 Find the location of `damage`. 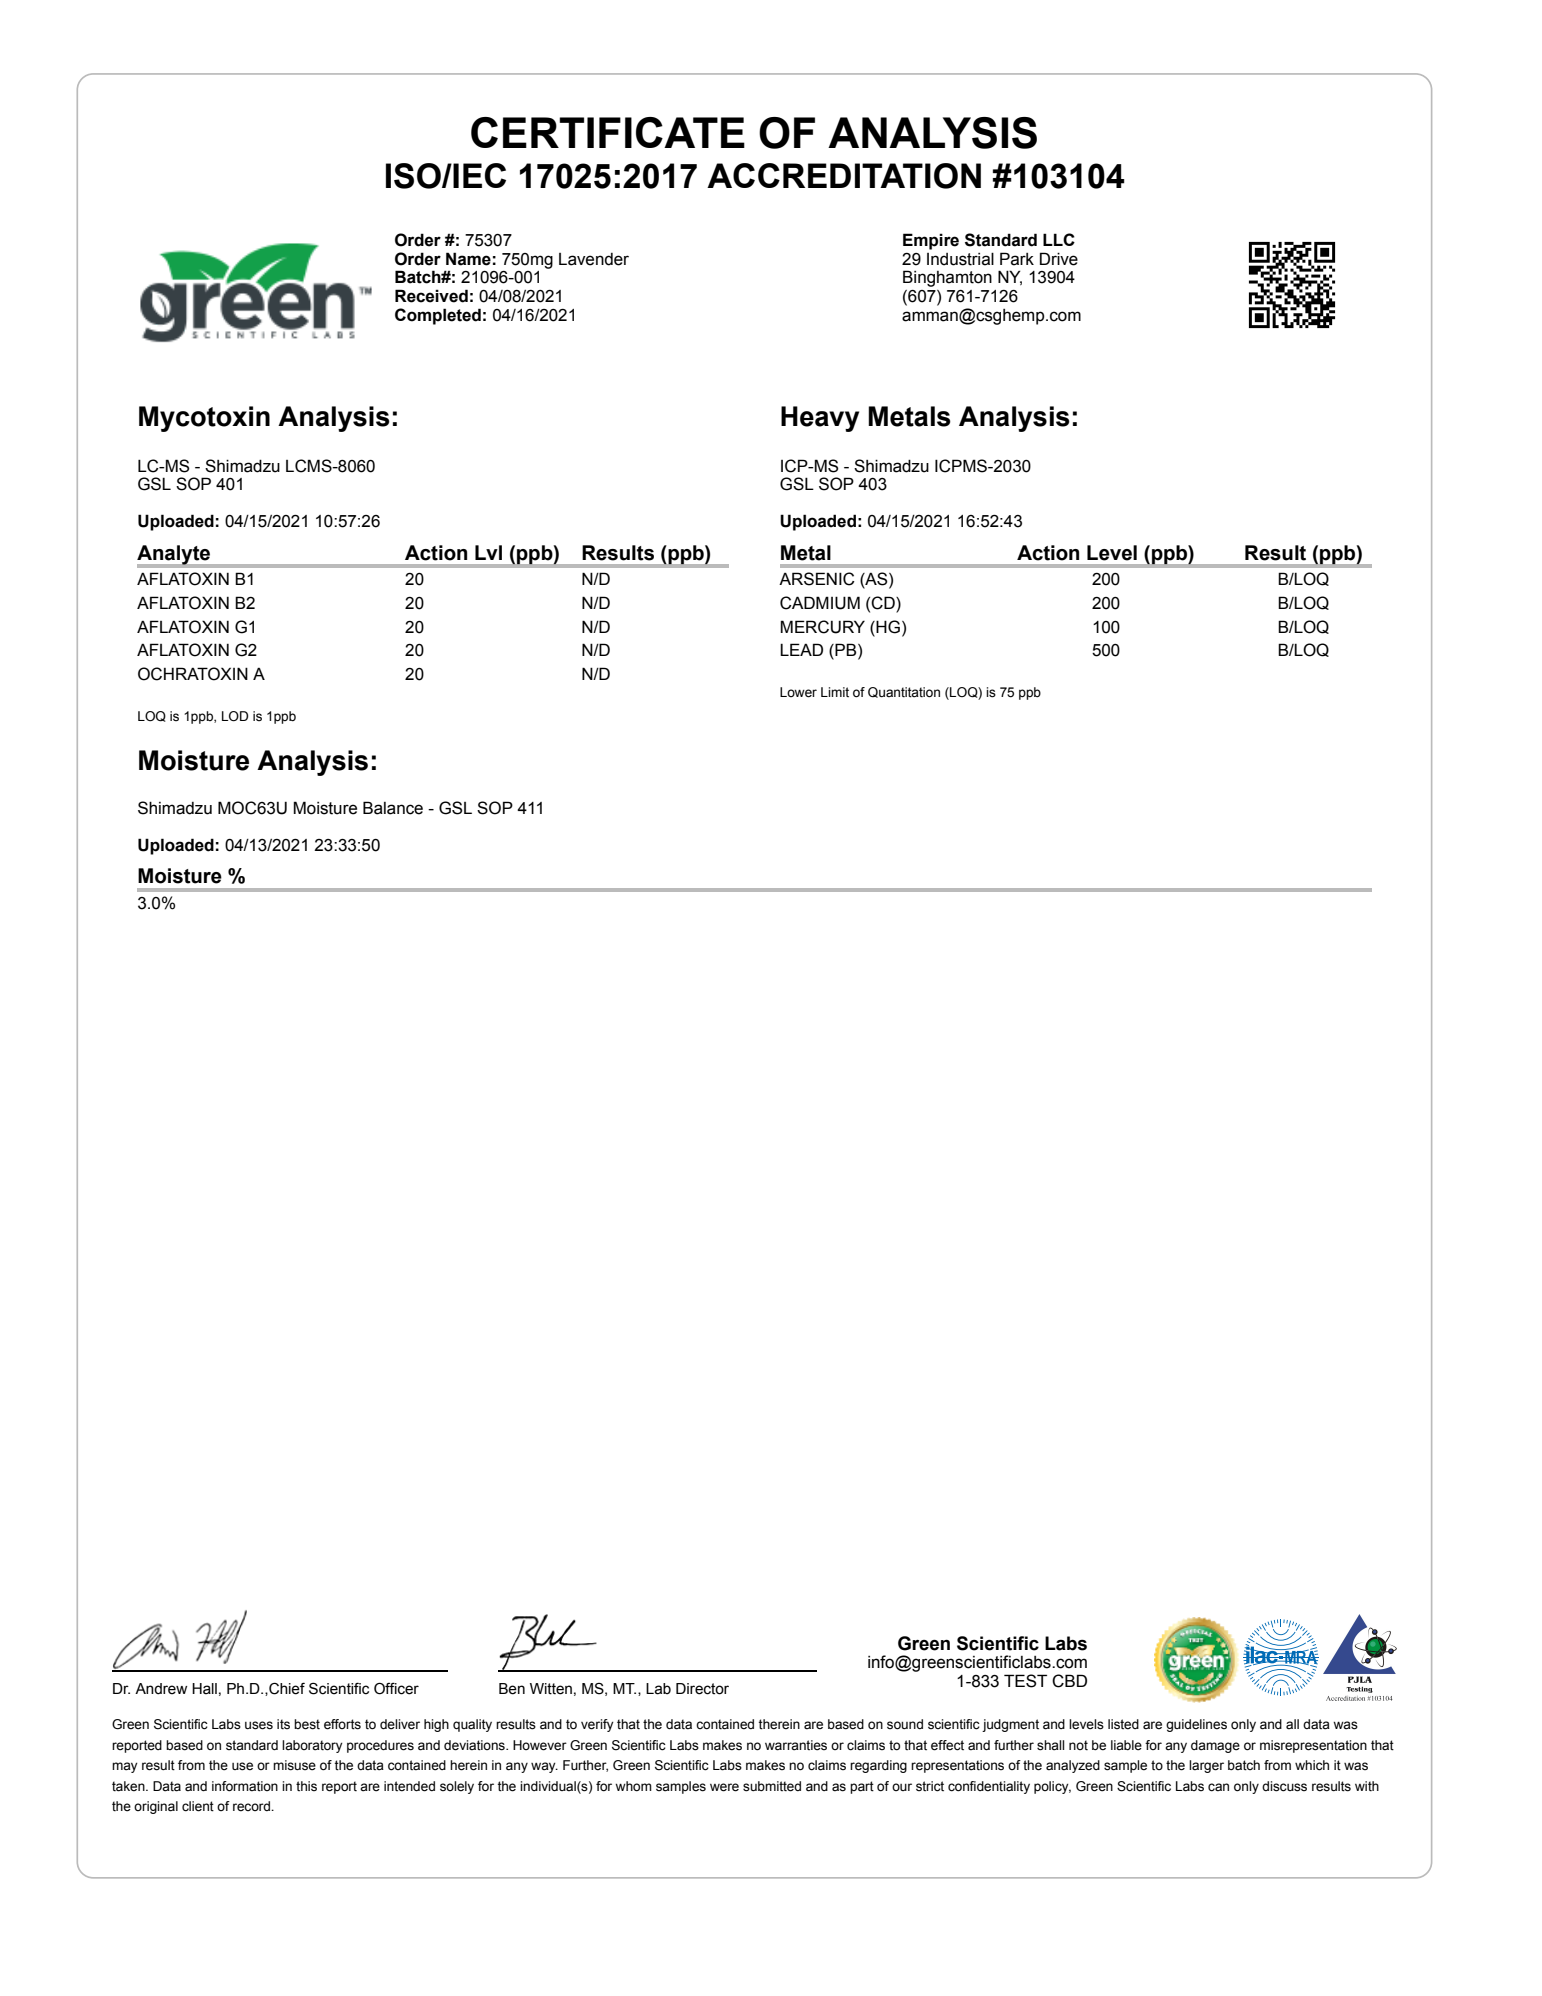

damage is located at coordinates (1215, 1746).
